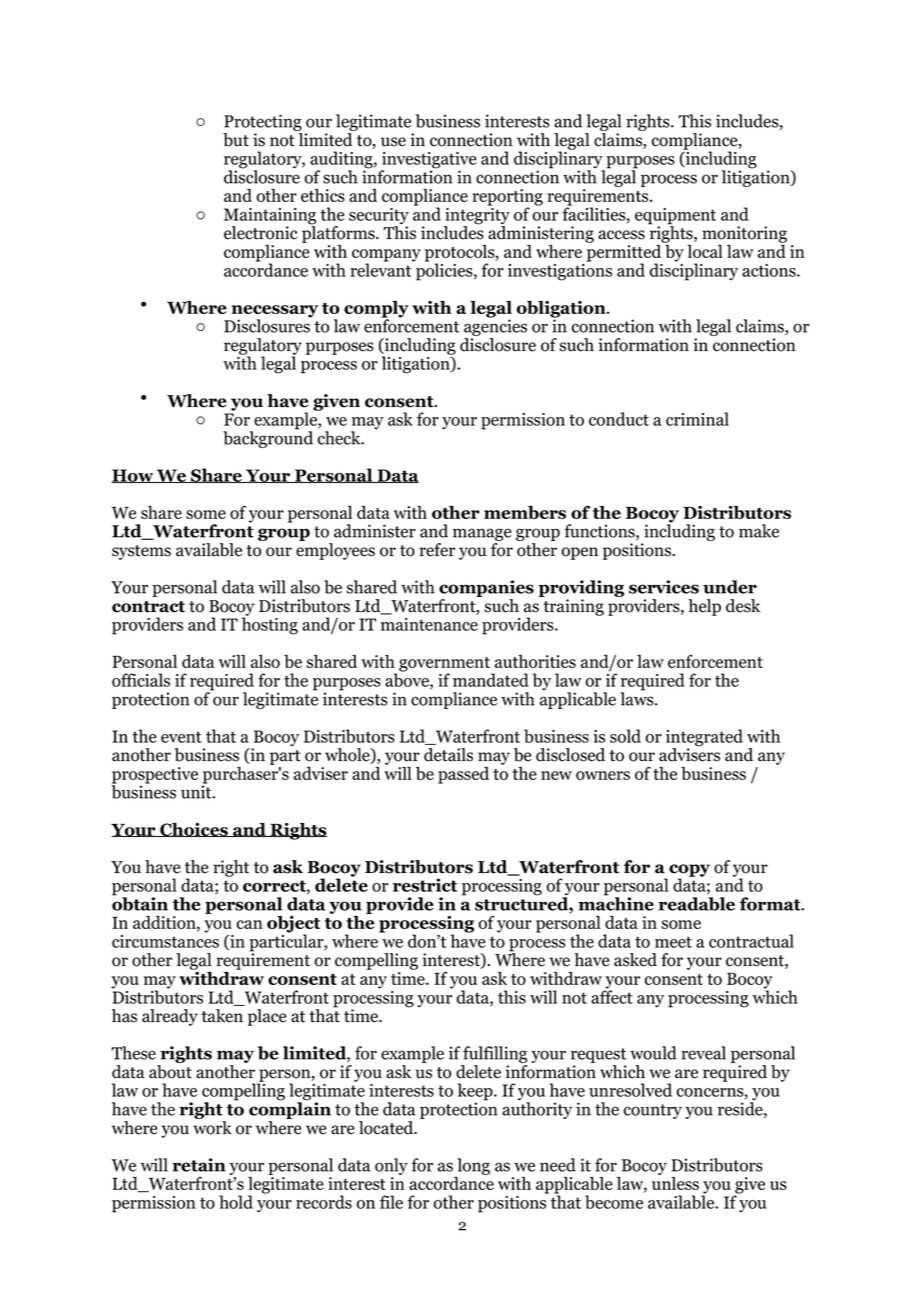 This document has width=924, height=1308. I want to click on background, so click(268, 438).
